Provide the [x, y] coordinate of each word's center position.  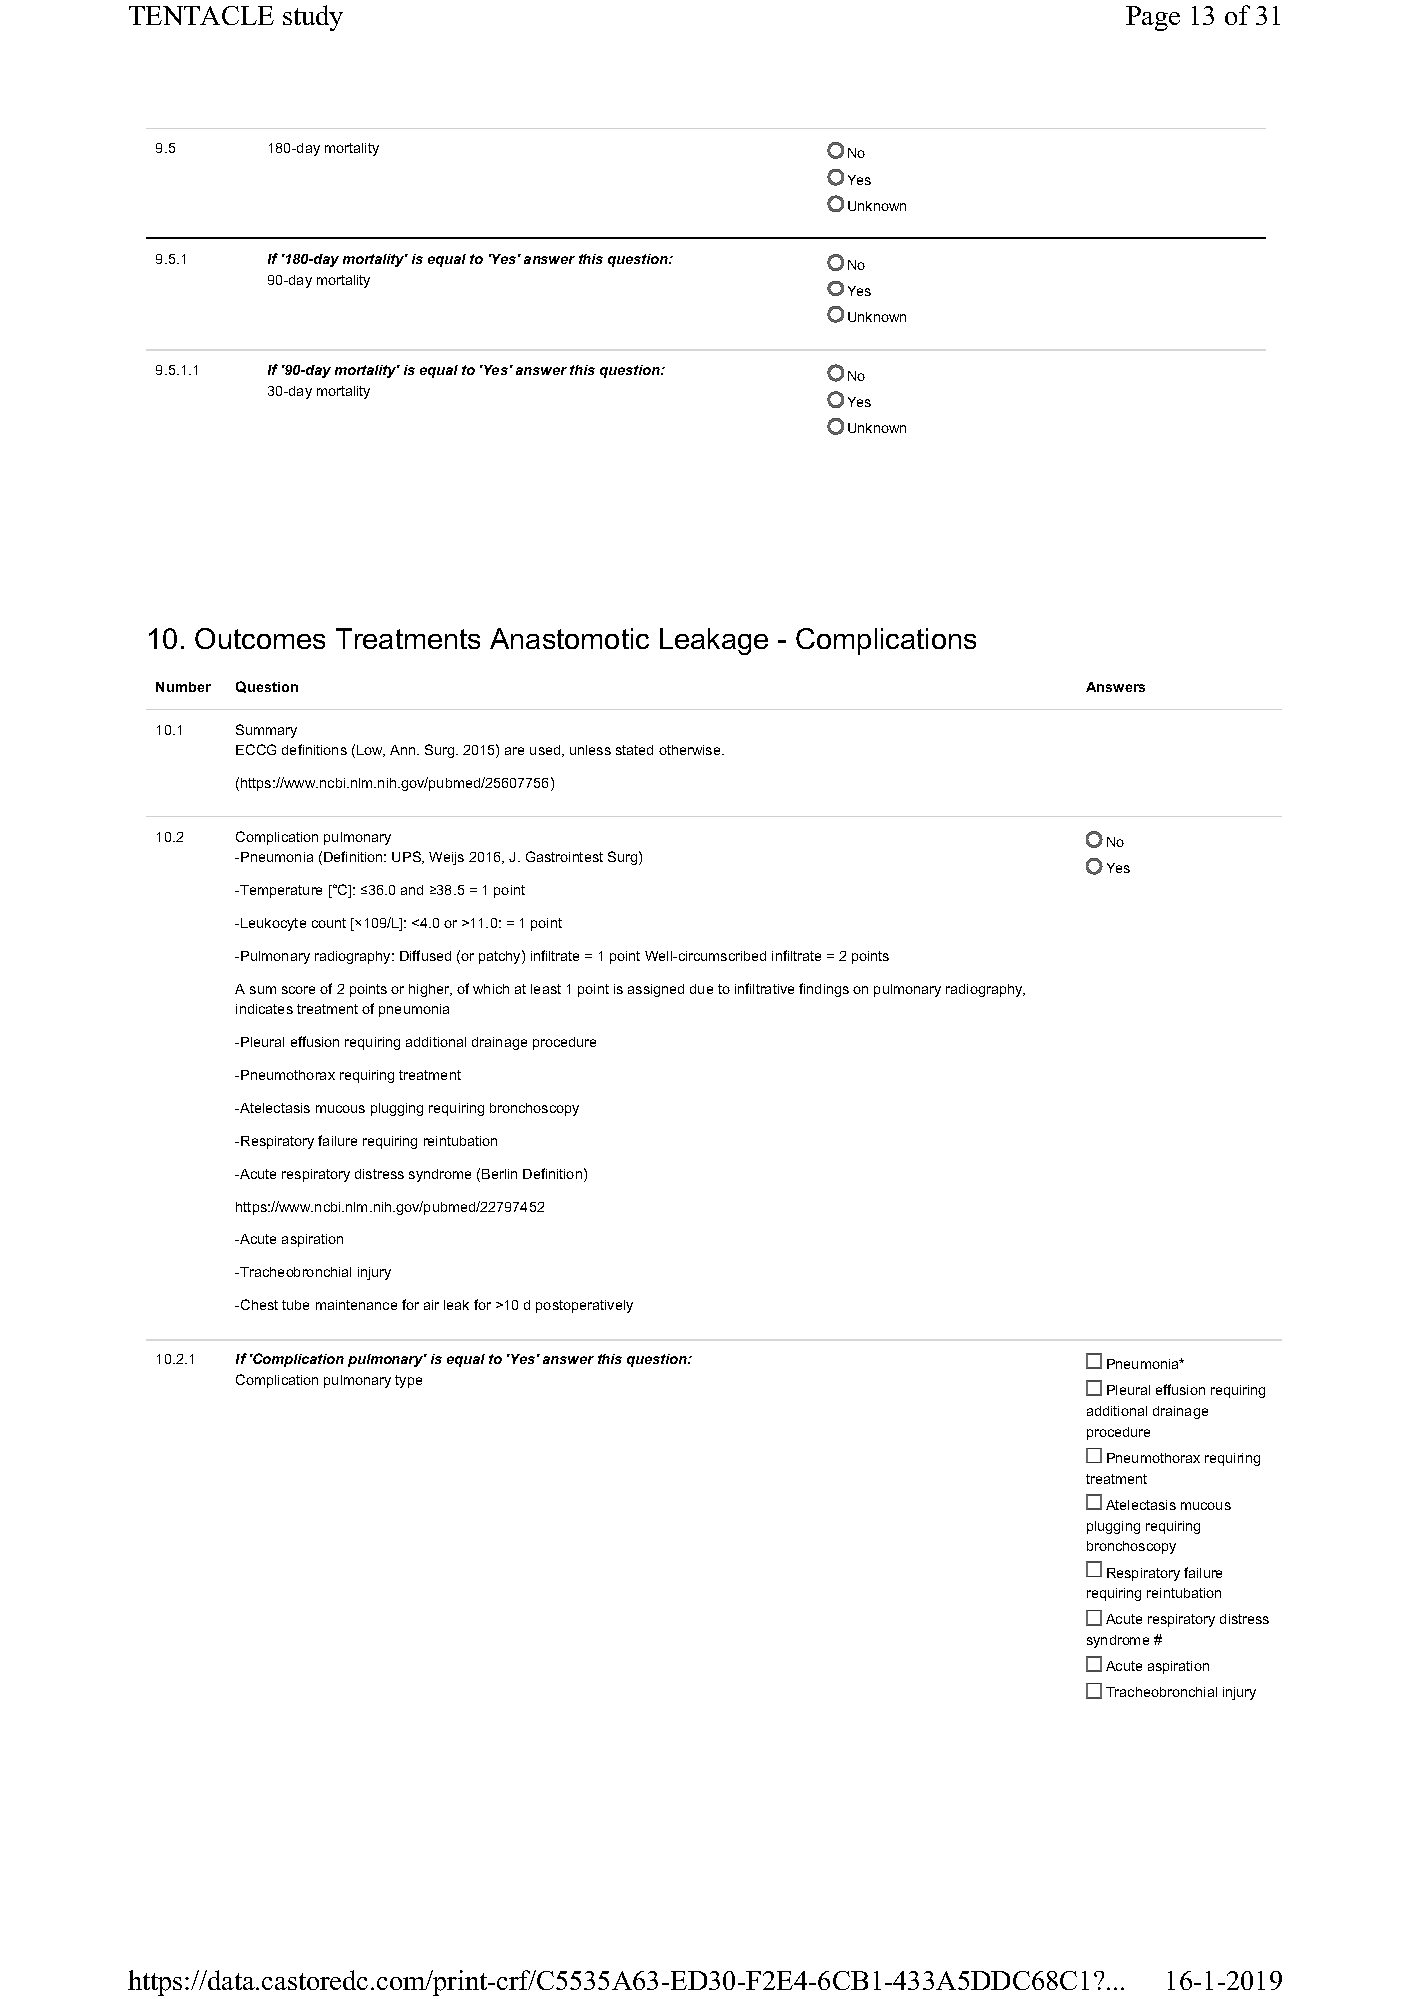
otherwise [691, 750]
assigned [656, 990]
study [313, 18]
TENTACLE [201, 15]
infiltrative [764, 988]
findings [824, 990]
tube [295, 1305]
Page [1153, 18]
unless [590, 750]
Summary [266, 731]
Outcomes [260, 638]
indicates [264, 1009]
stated [634, 750]
